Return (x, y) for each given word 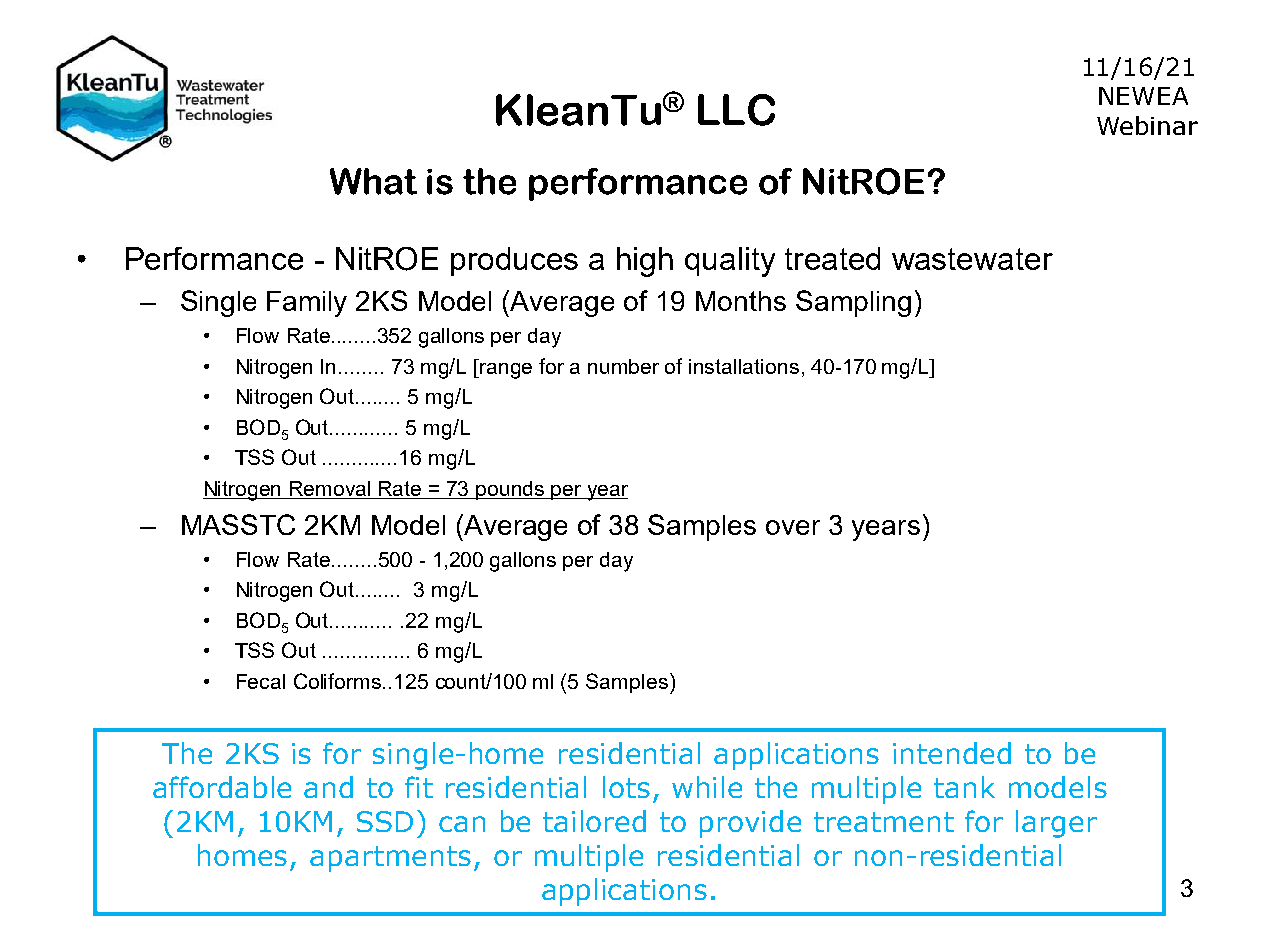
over (793, 527)
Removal (330, 488)
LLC (736, 110)
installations (744, 366)
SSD (385, 821)
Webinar (1147, 125)
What (373, 181)
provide (750, 824)
